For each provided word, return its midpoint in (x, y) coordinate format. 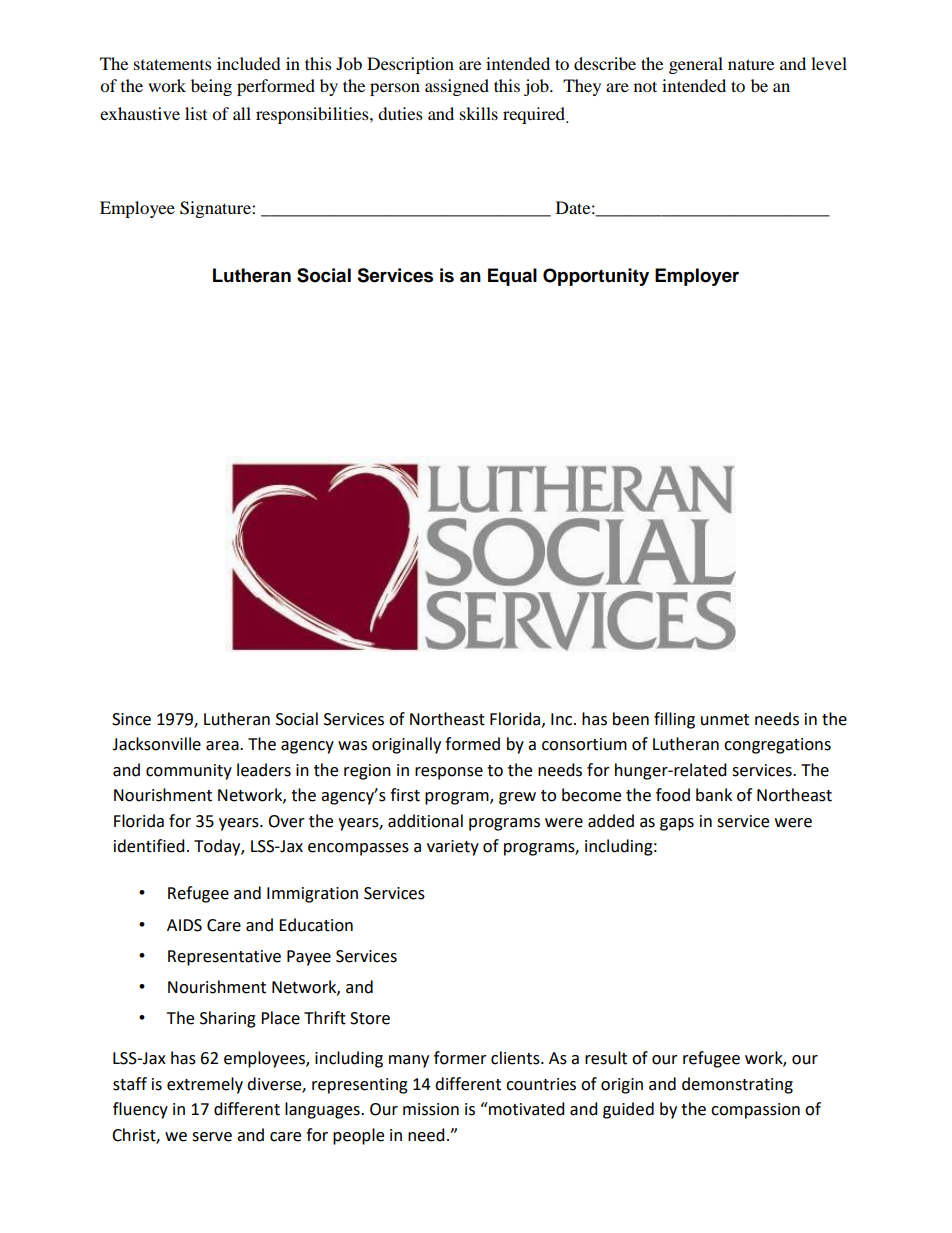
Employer (697, 277)
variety (453, 848)
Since (131, 719)
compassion (755, 1111)
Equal (512, 277)
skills (479, 113)
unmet (725, 720)
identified (149, 846)
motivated (526, 1109)
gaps (677, 824)
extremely (205, 1085)
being (211, 87)
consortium (584, 744)
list (196, 113)
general (696, 65)
